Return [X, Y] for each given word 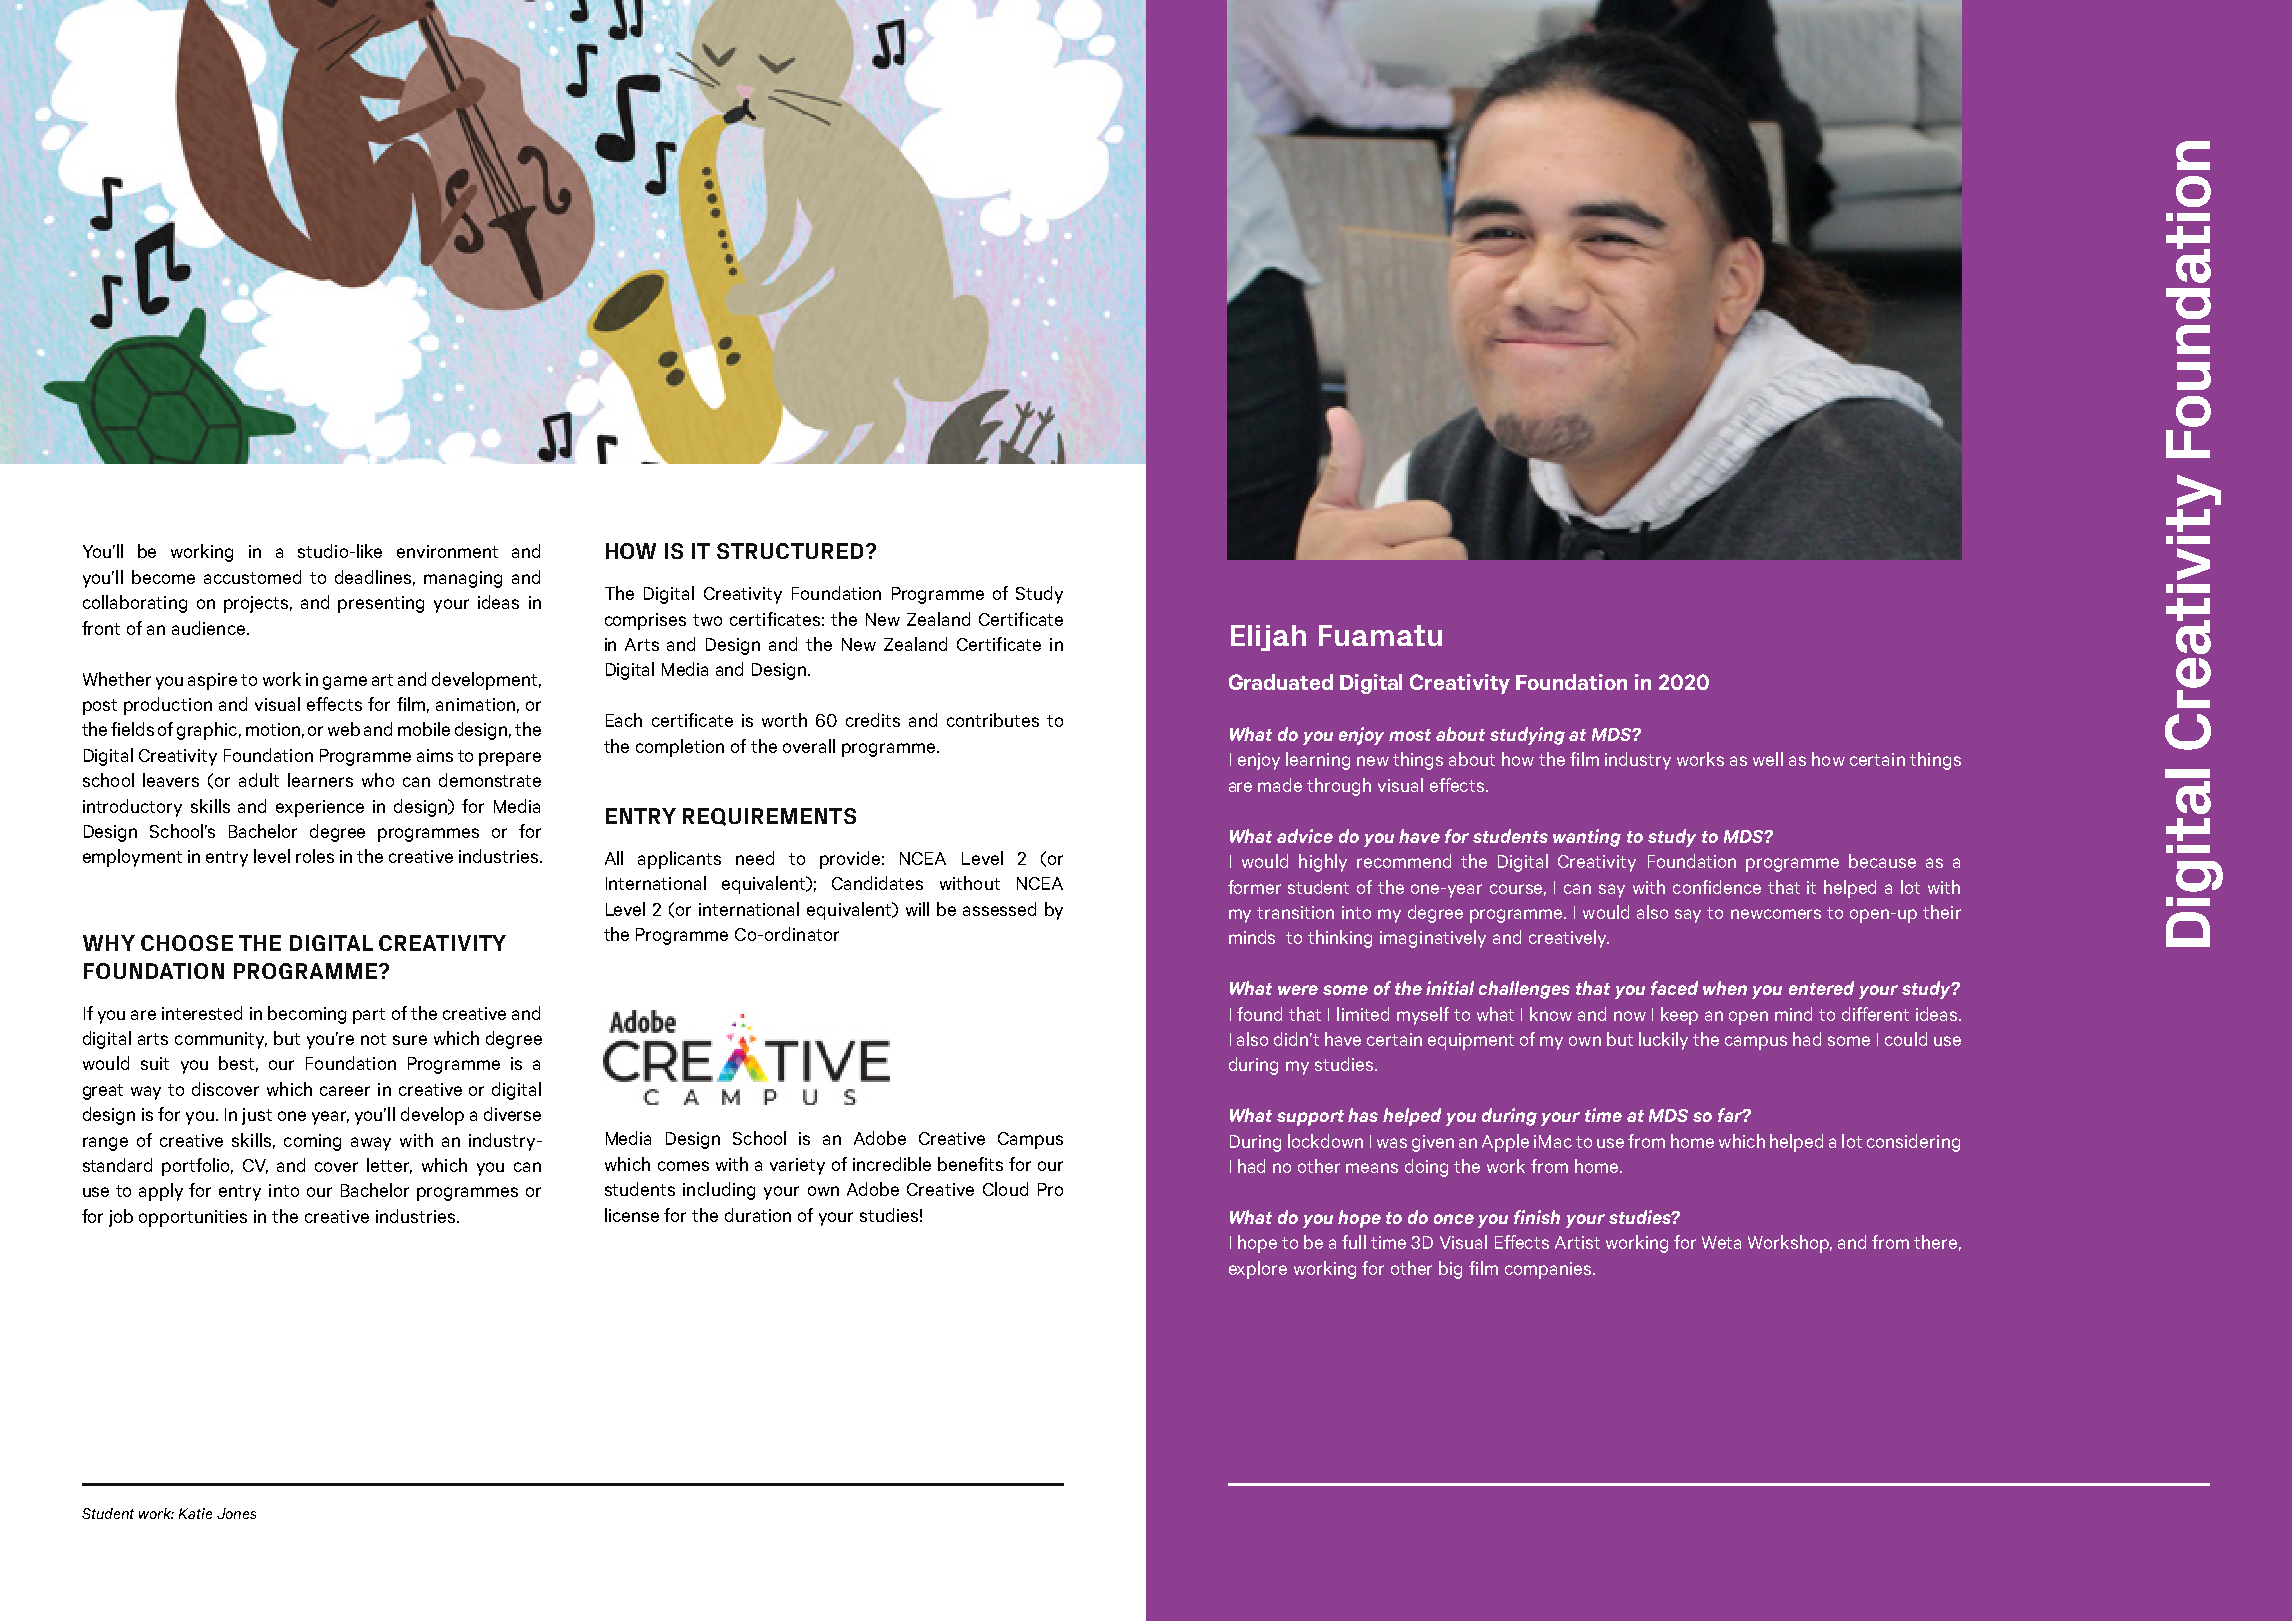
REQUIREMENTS [769, 817]
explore [1258, 1270]
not [373, 1039]
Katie [195, 1513]
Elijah [1268, 638]
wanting [1587, 838]
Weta [1721, 1242]
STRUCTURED [790, 551]
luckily [1663, 1041]
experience [320, 808]
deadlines [375, 578]
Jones [236, 1513]
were [1298, 990]
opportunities [193, 1218]
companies [1549, 1270]
